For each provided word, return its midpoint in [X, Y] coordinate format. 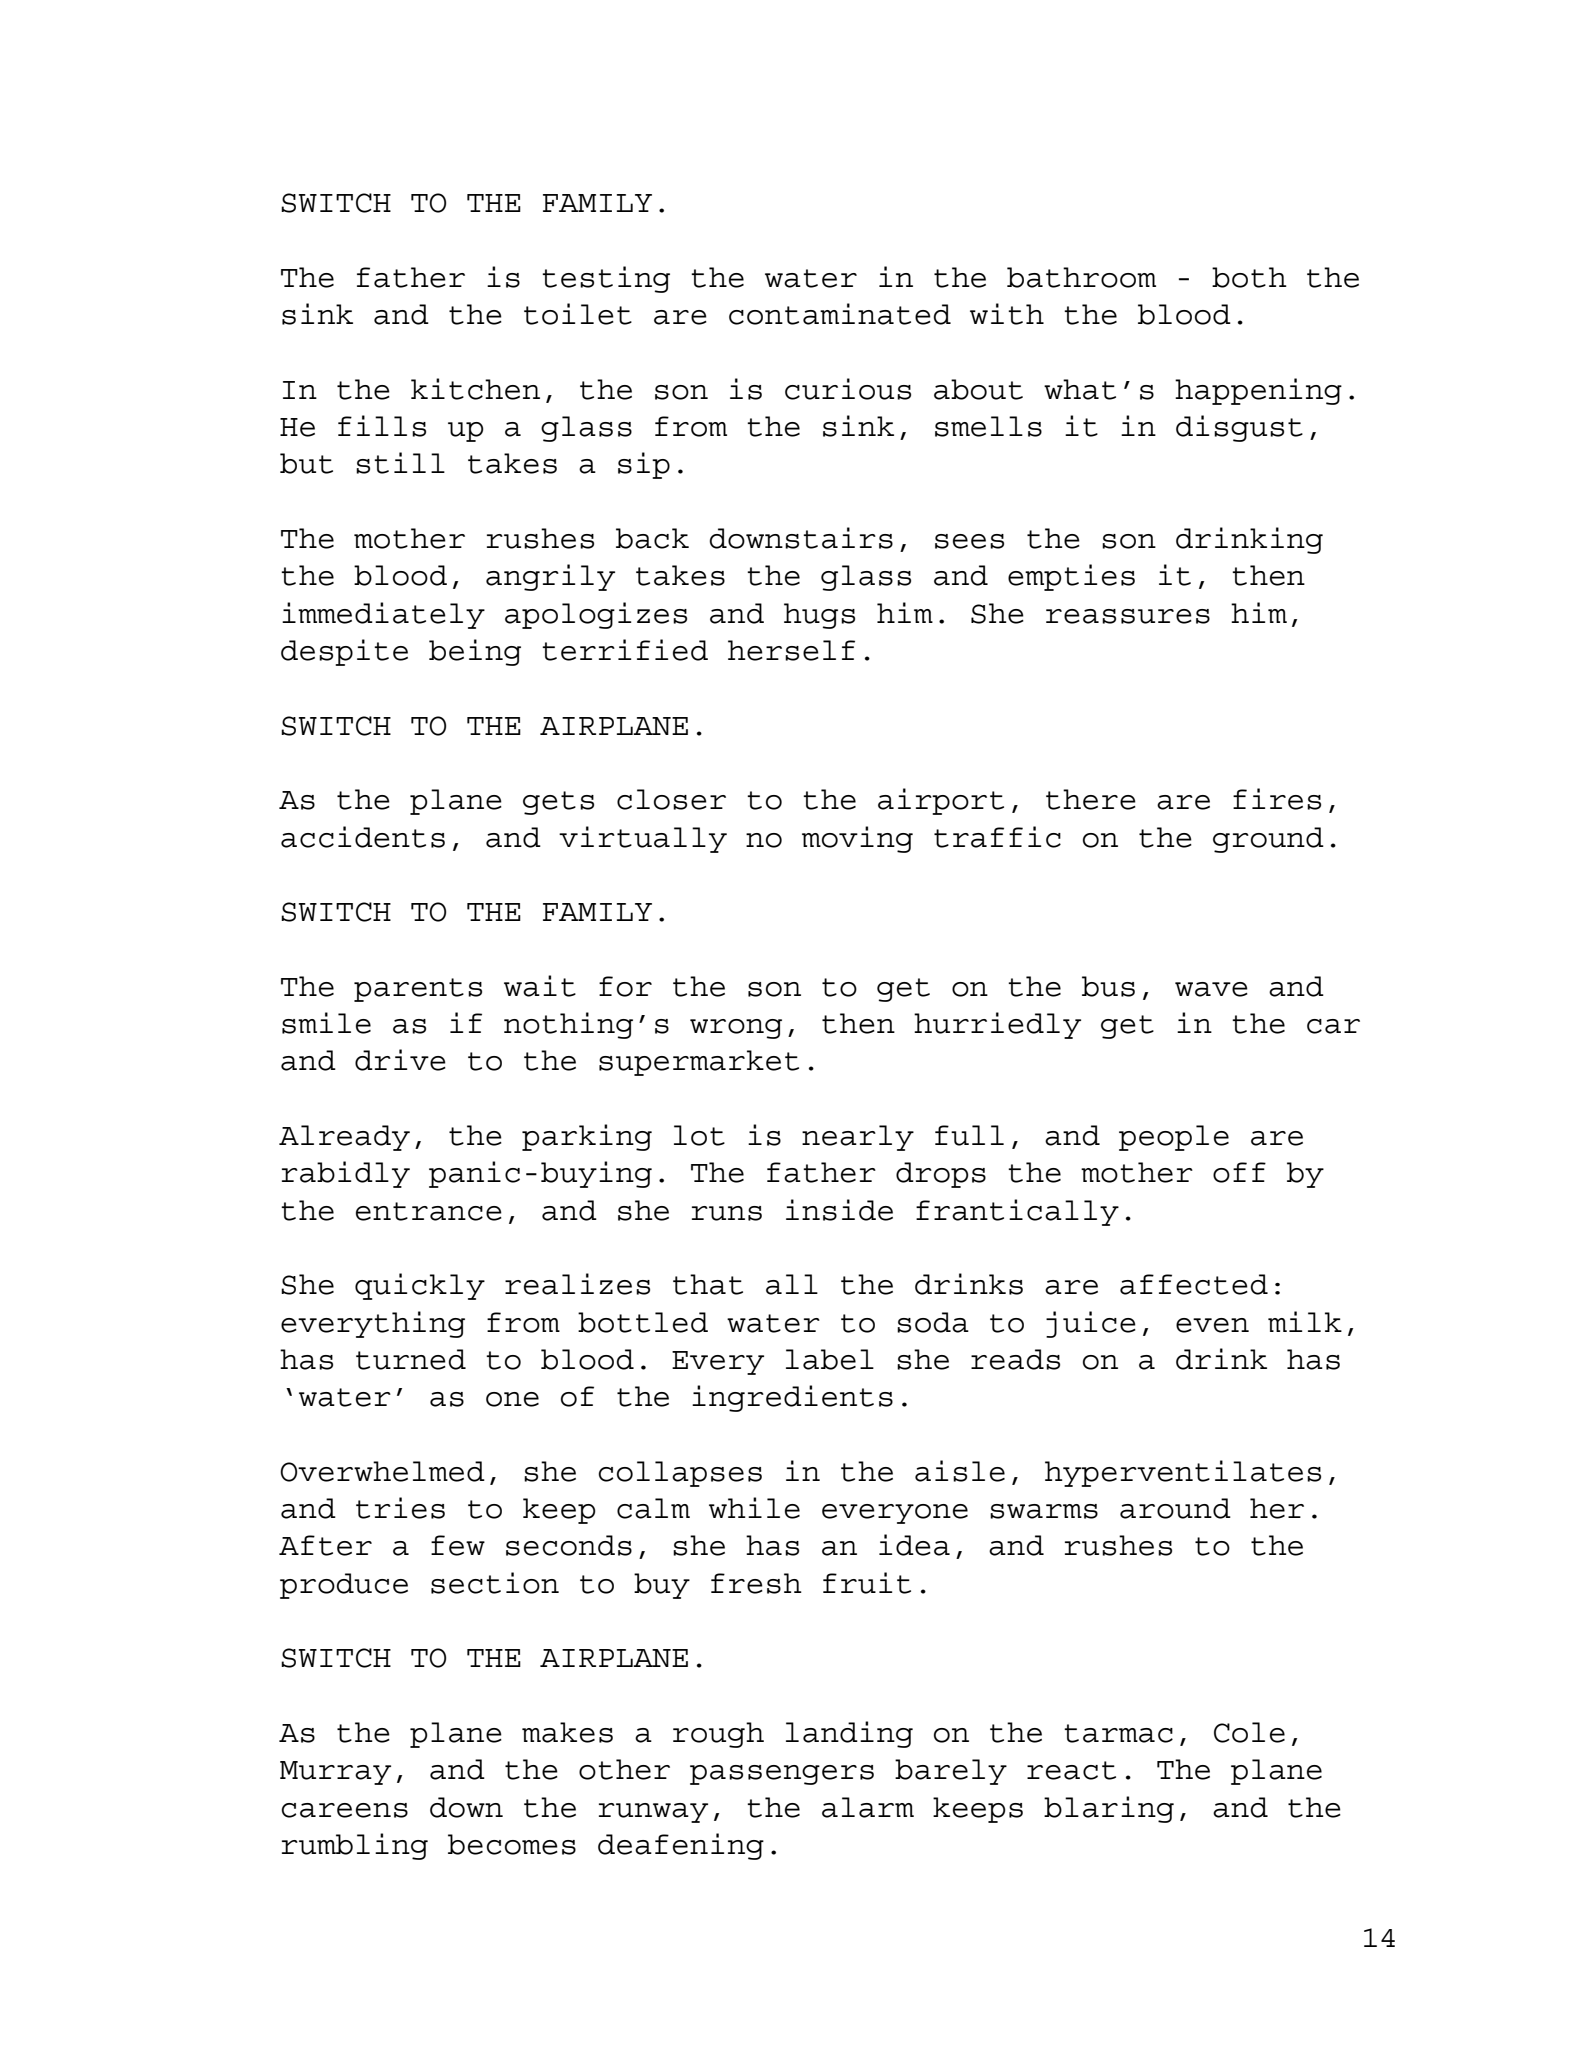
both [1249, 277]
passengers [782, 1775]
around [1175, 1508]
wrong [736, 1029]
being [475, 652]
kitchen [475, 389]
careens [344, 1810]
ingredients [792, 1398]
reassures [1128, 616]
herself [791, 650]
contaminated [840, 314]
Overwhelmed [382, 1471]
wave [1211, 989]
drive [400, 1060]
